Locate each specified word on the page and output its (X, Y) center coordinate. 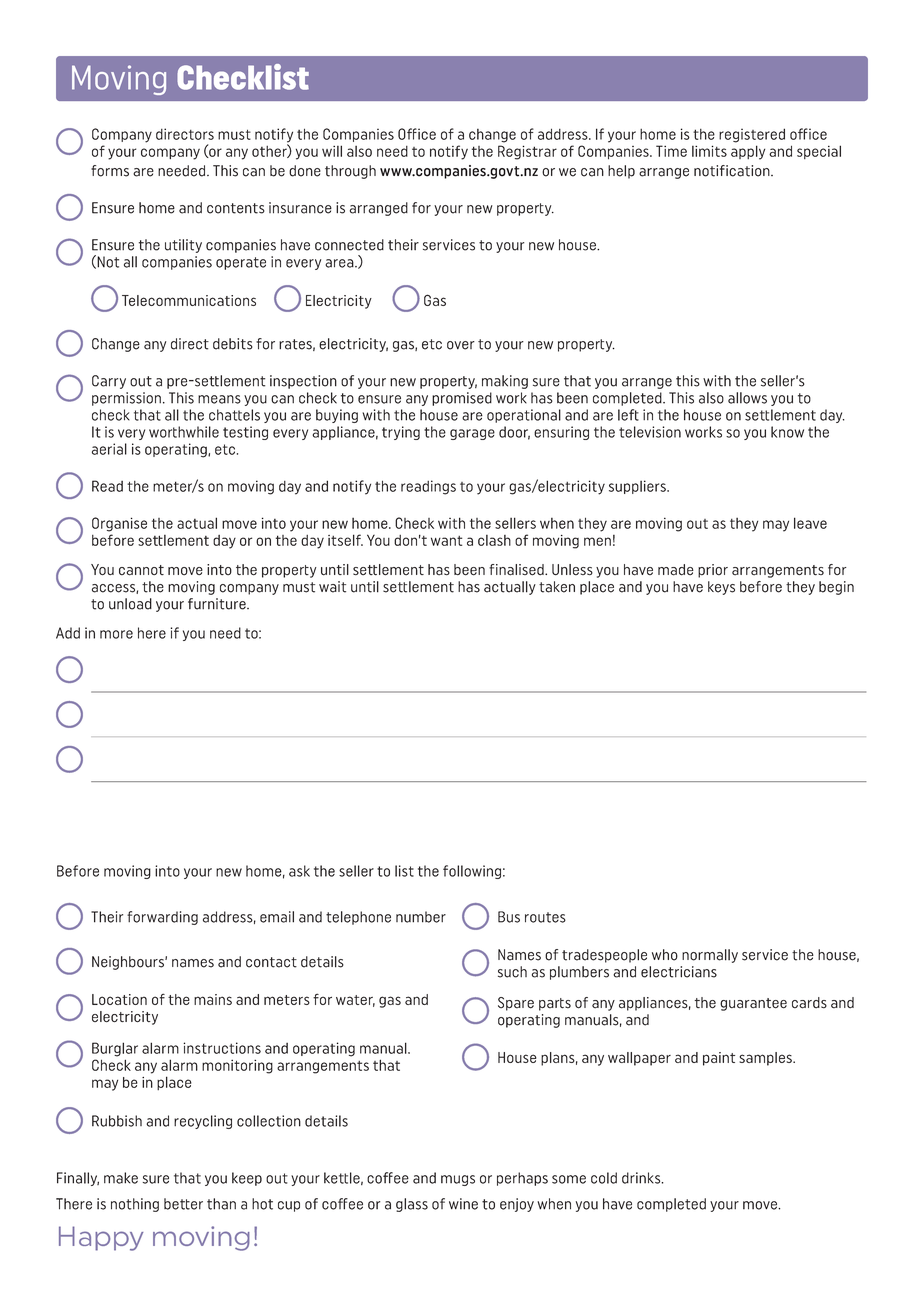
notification (733, 171)
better (183, 1204)
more (116, 634)
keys (721, 588)
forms (110, 171)
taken (557, 587)
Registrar (527, 152)
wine (463, 1204)
